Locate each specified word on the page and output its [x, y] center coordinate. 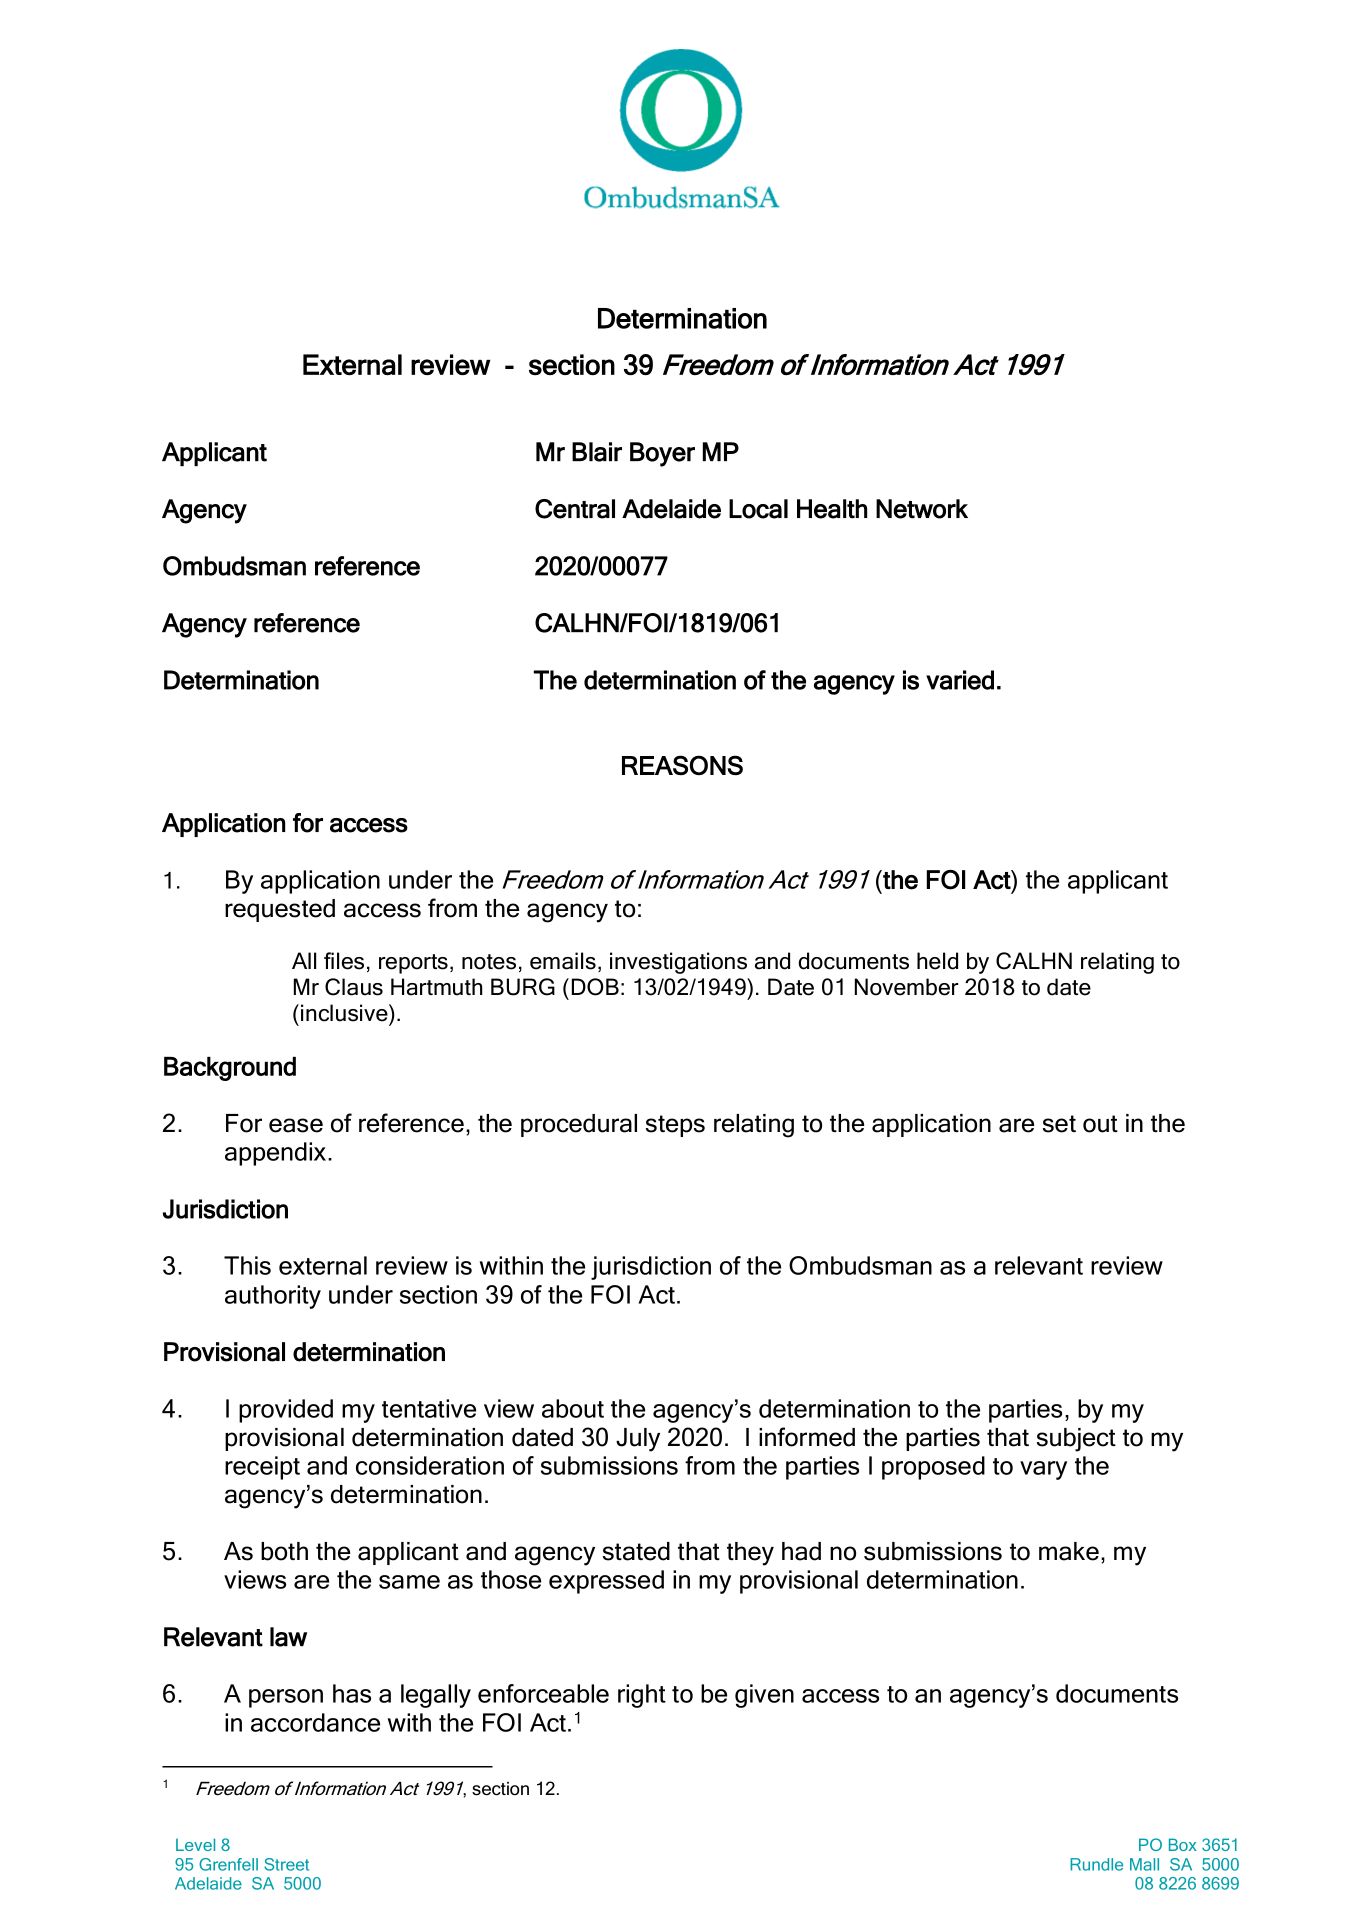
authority [273, 1297]
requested [280, 910]
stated [636, 1551]
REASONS [682, 765]
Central [575, 509]
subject [1076, 1440]
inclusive [345, 1013]
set [1059, 1124]
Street [286, 1864]
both [284, 1551]
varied [960, 680]
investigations [678, 963]
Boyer [662, 454]
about [573, 1408]
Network [922, 509]
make [1069, 1551]
